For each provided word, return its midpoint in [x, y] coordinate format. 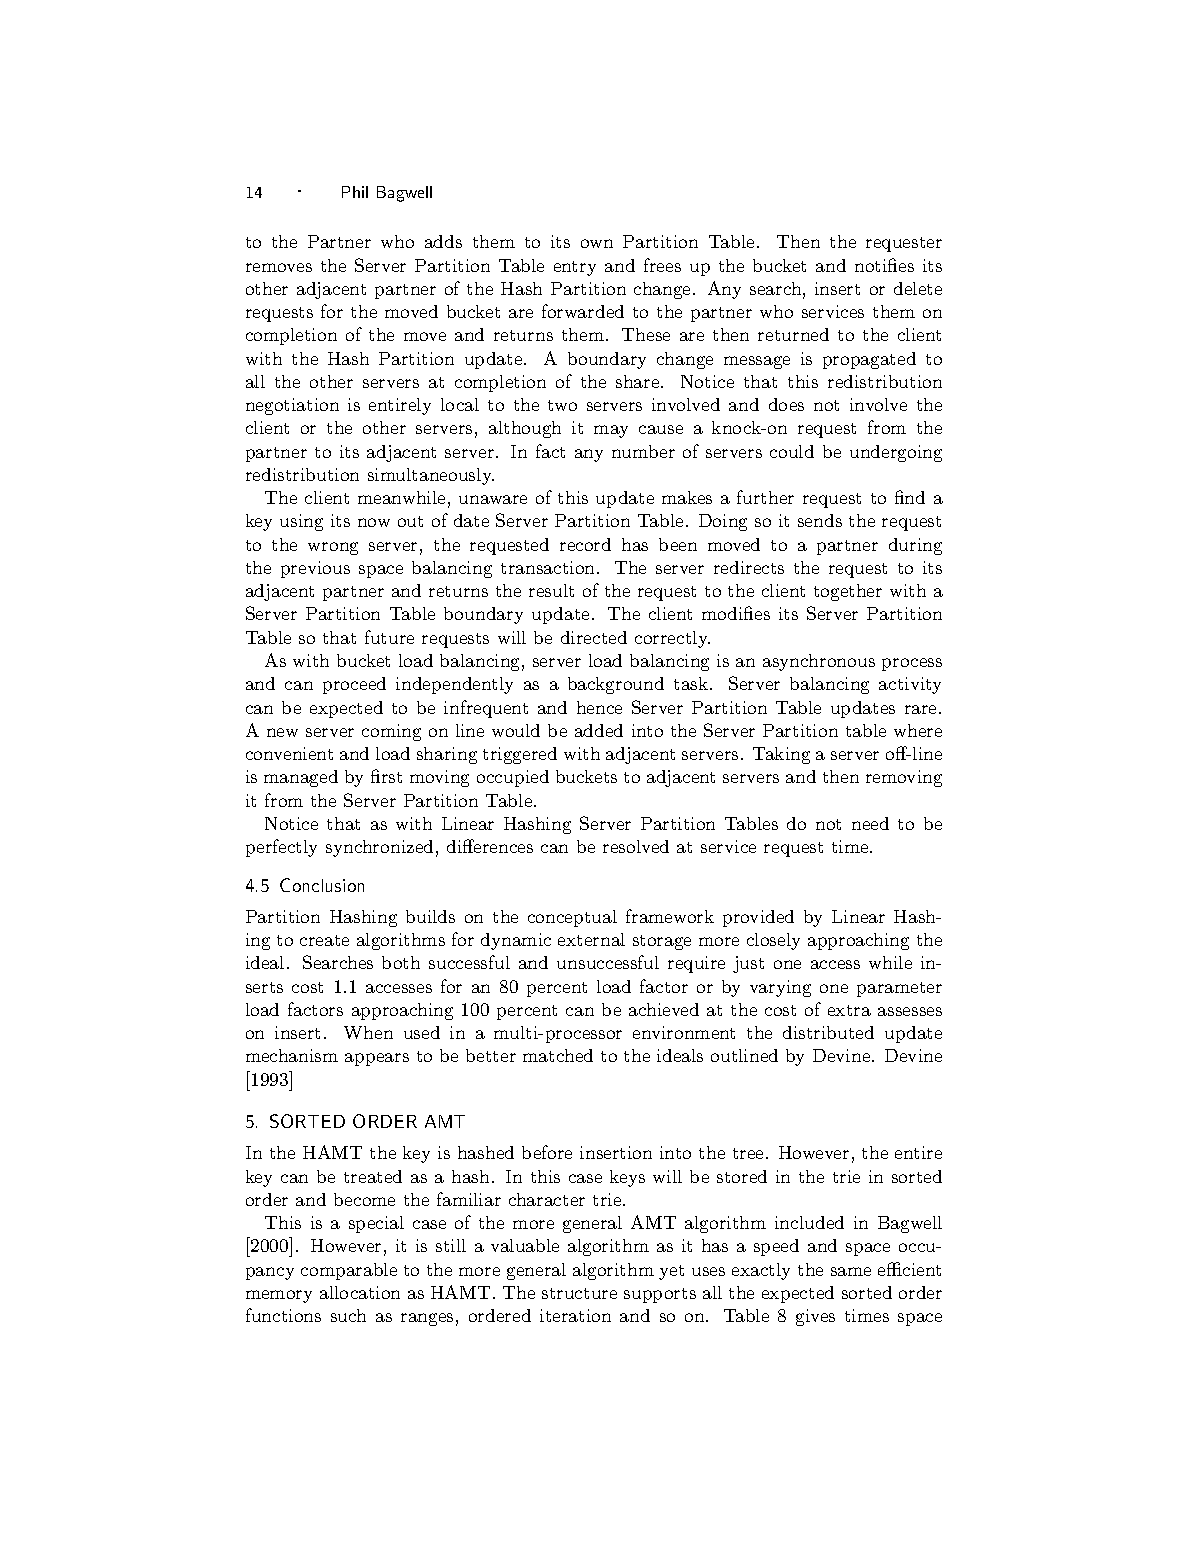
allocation [360, 1292]
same [851, 1271]
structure [579, 1293]
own [597, 243]
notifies [884, 265]
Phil [355, 192]
